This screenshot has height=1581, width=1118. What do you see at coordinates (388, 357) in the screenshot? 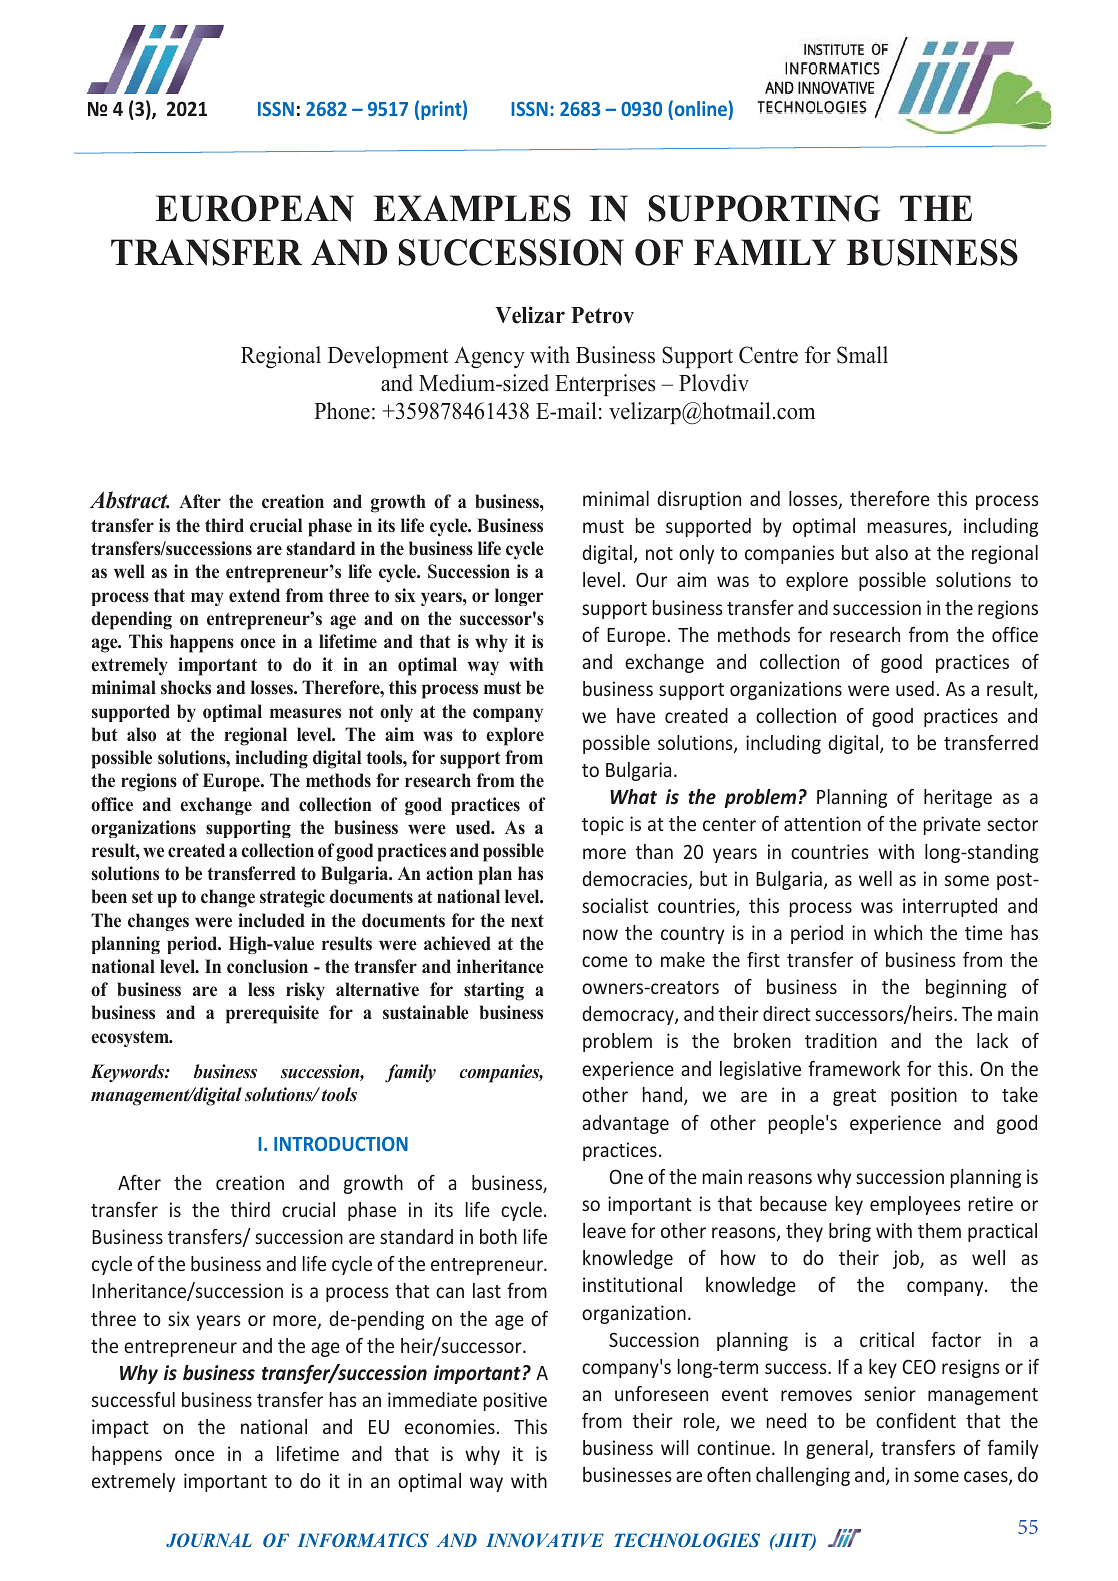
I see `Development` at bounding box center [388, 357].
